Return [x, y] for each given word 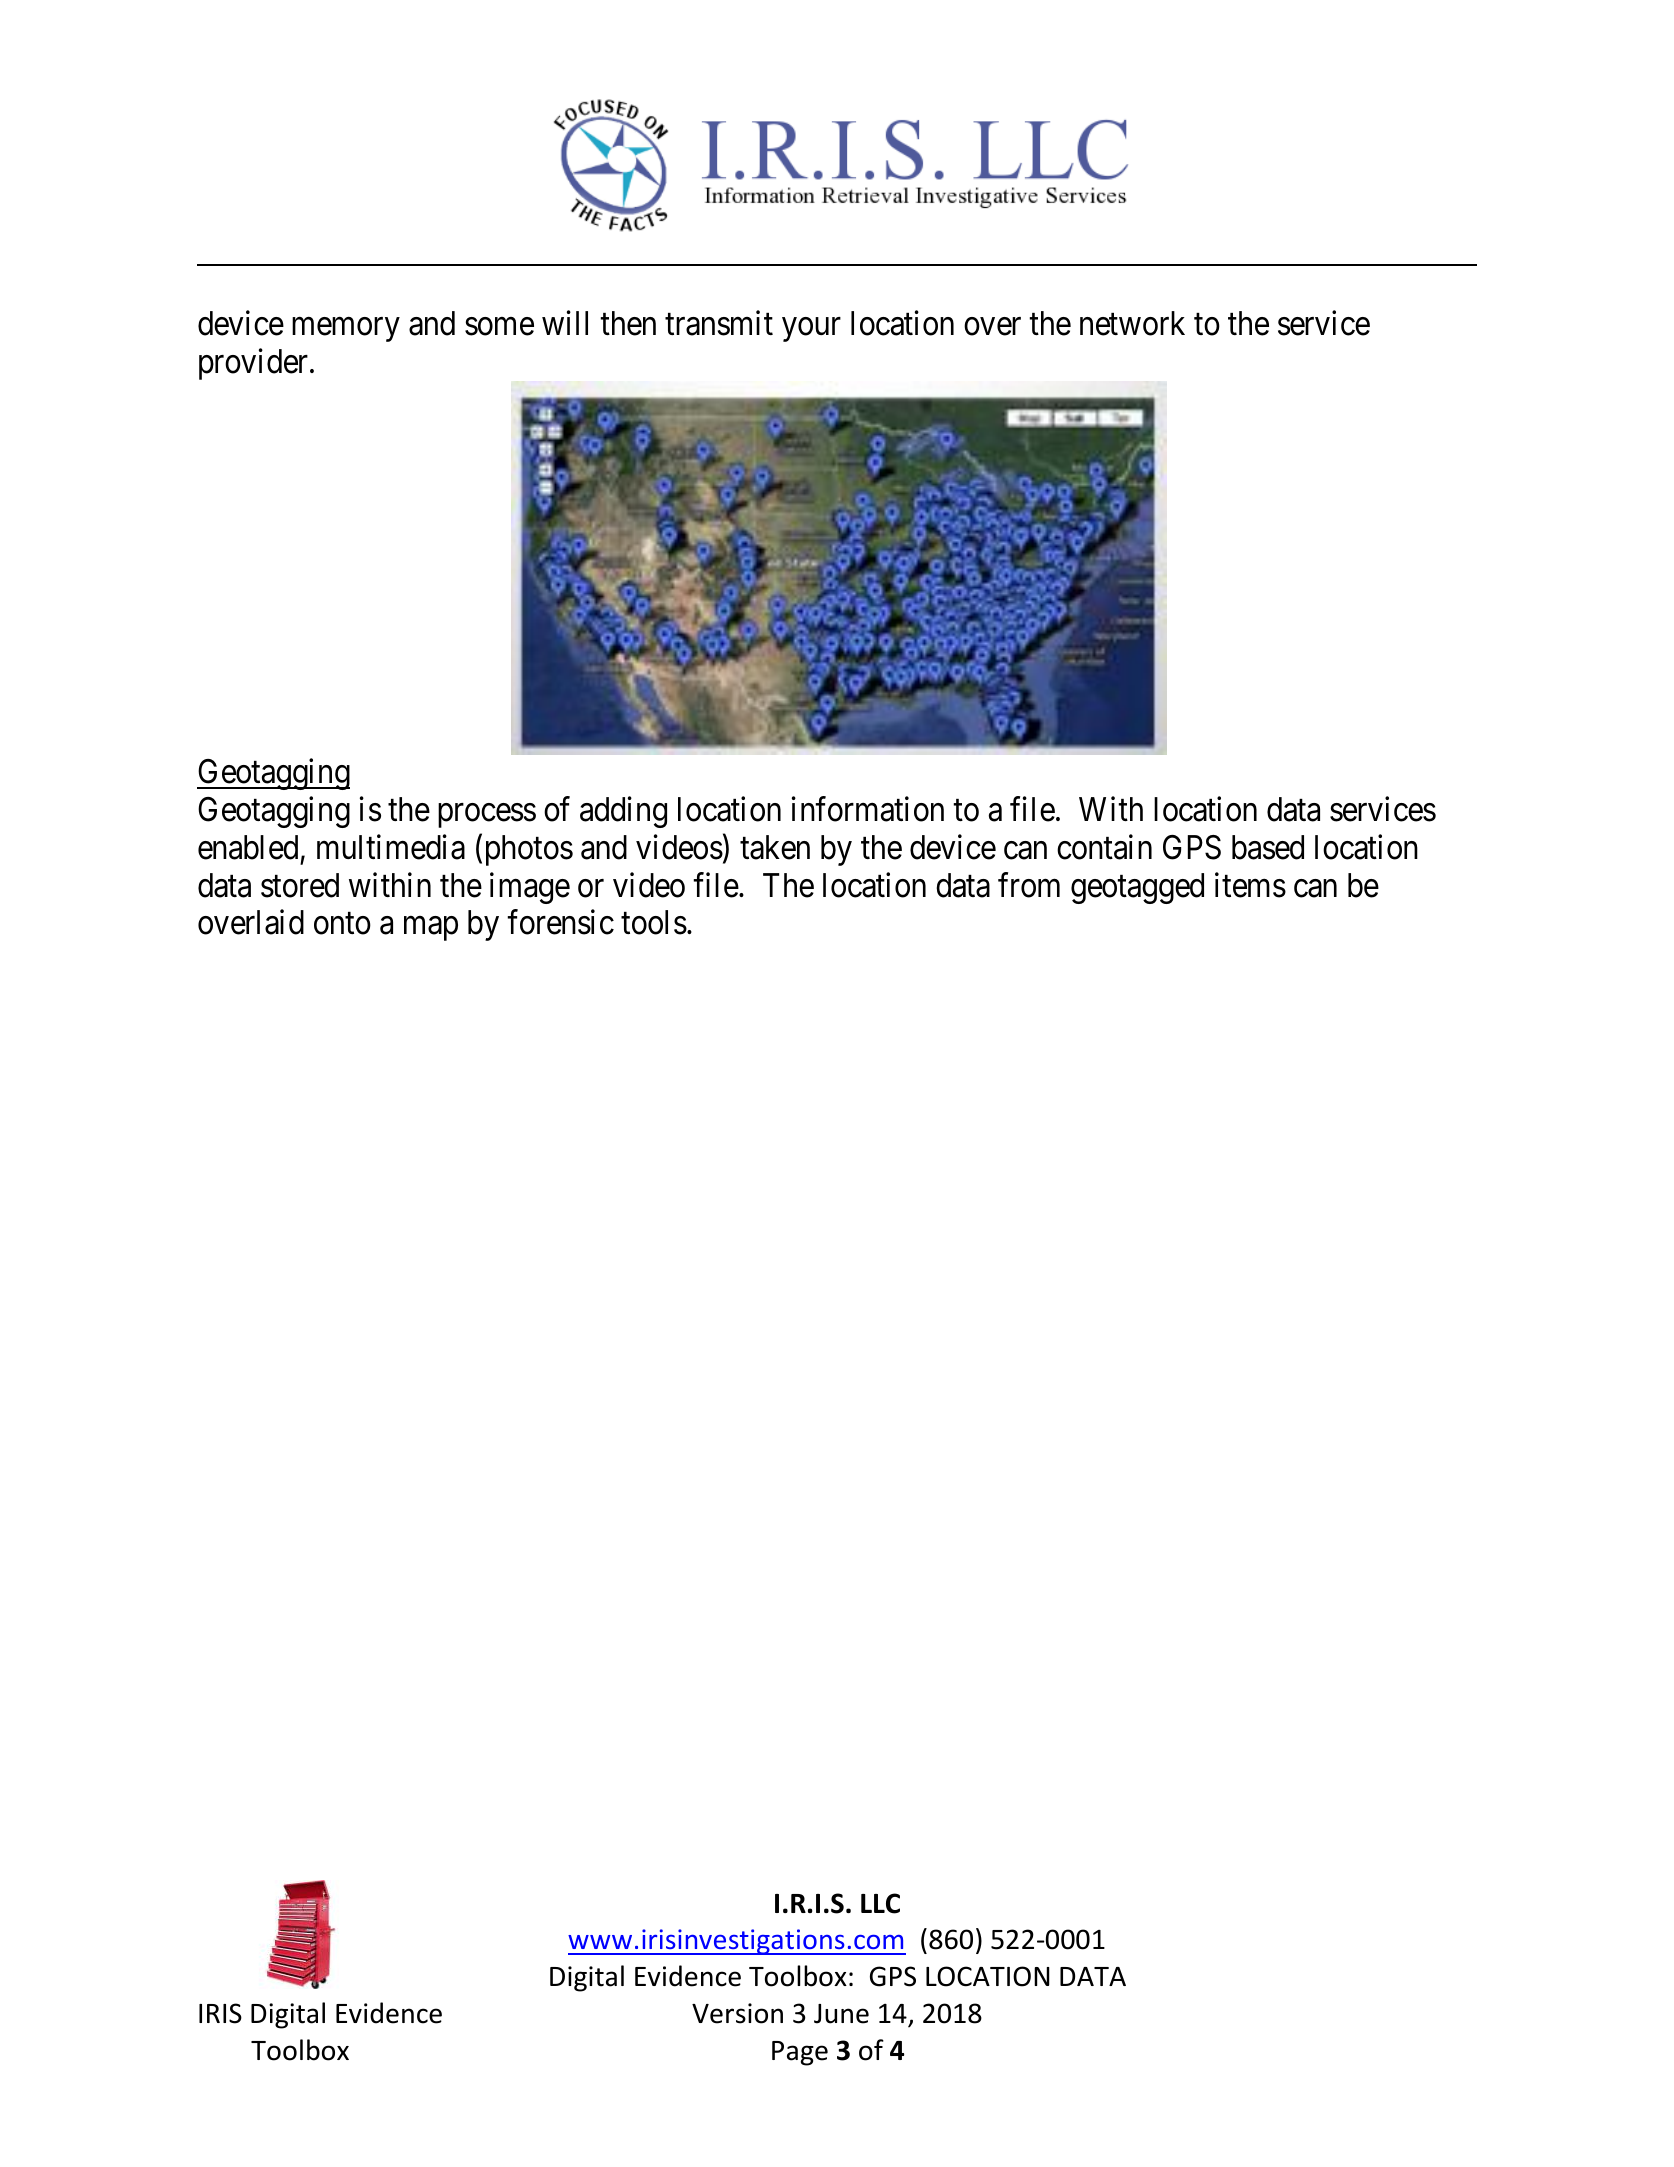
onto [342, 924]
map [431, 929]
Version [737, 2013]
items [1250, 885]
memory [345, 330]
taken [775, 847]
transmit [719, 323]
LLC [880, 1903]
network [1132, 323]
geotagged [1137, 888]
